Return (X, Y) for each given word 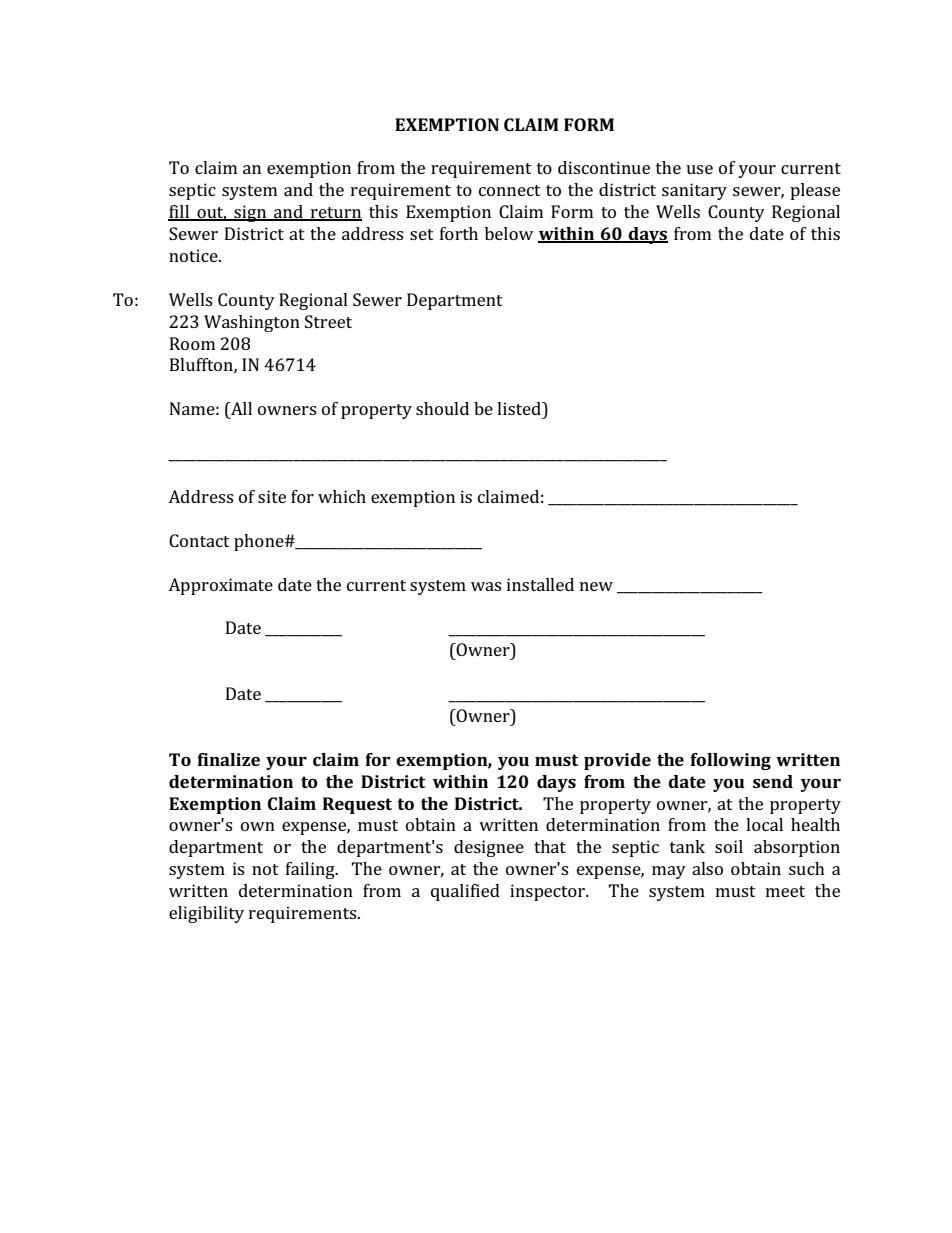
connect (510, 190)
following (730, 761)
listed (520, 408)
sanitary (694, 191)
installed (540, 584)
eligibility (206, 914)
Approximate (220, 586)
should (442, 408)
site (272, 496)
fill (180, 213)
